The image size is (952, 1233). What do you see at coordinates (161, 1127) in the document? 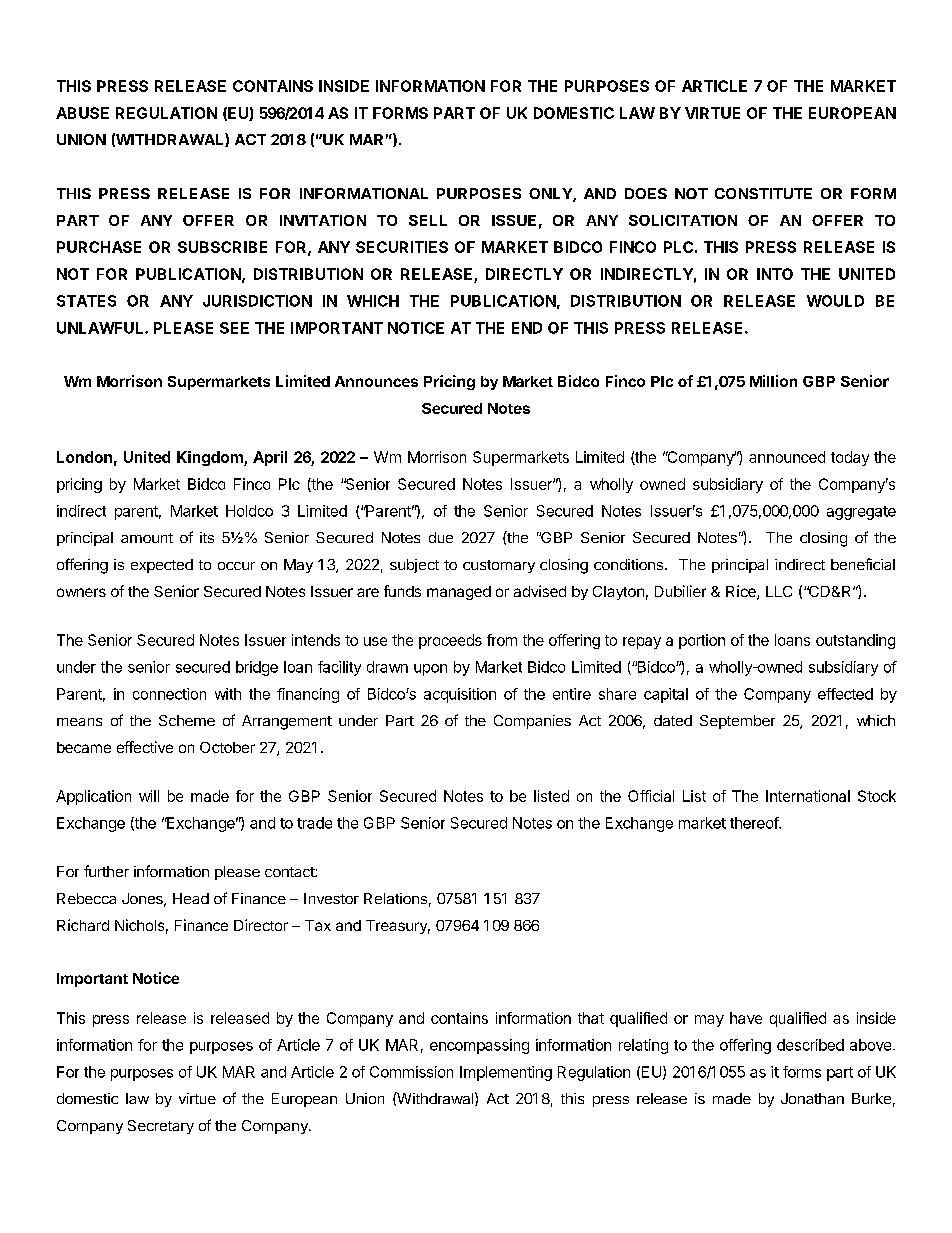
I see `Secretary` at bounding box center [161, 1127].
